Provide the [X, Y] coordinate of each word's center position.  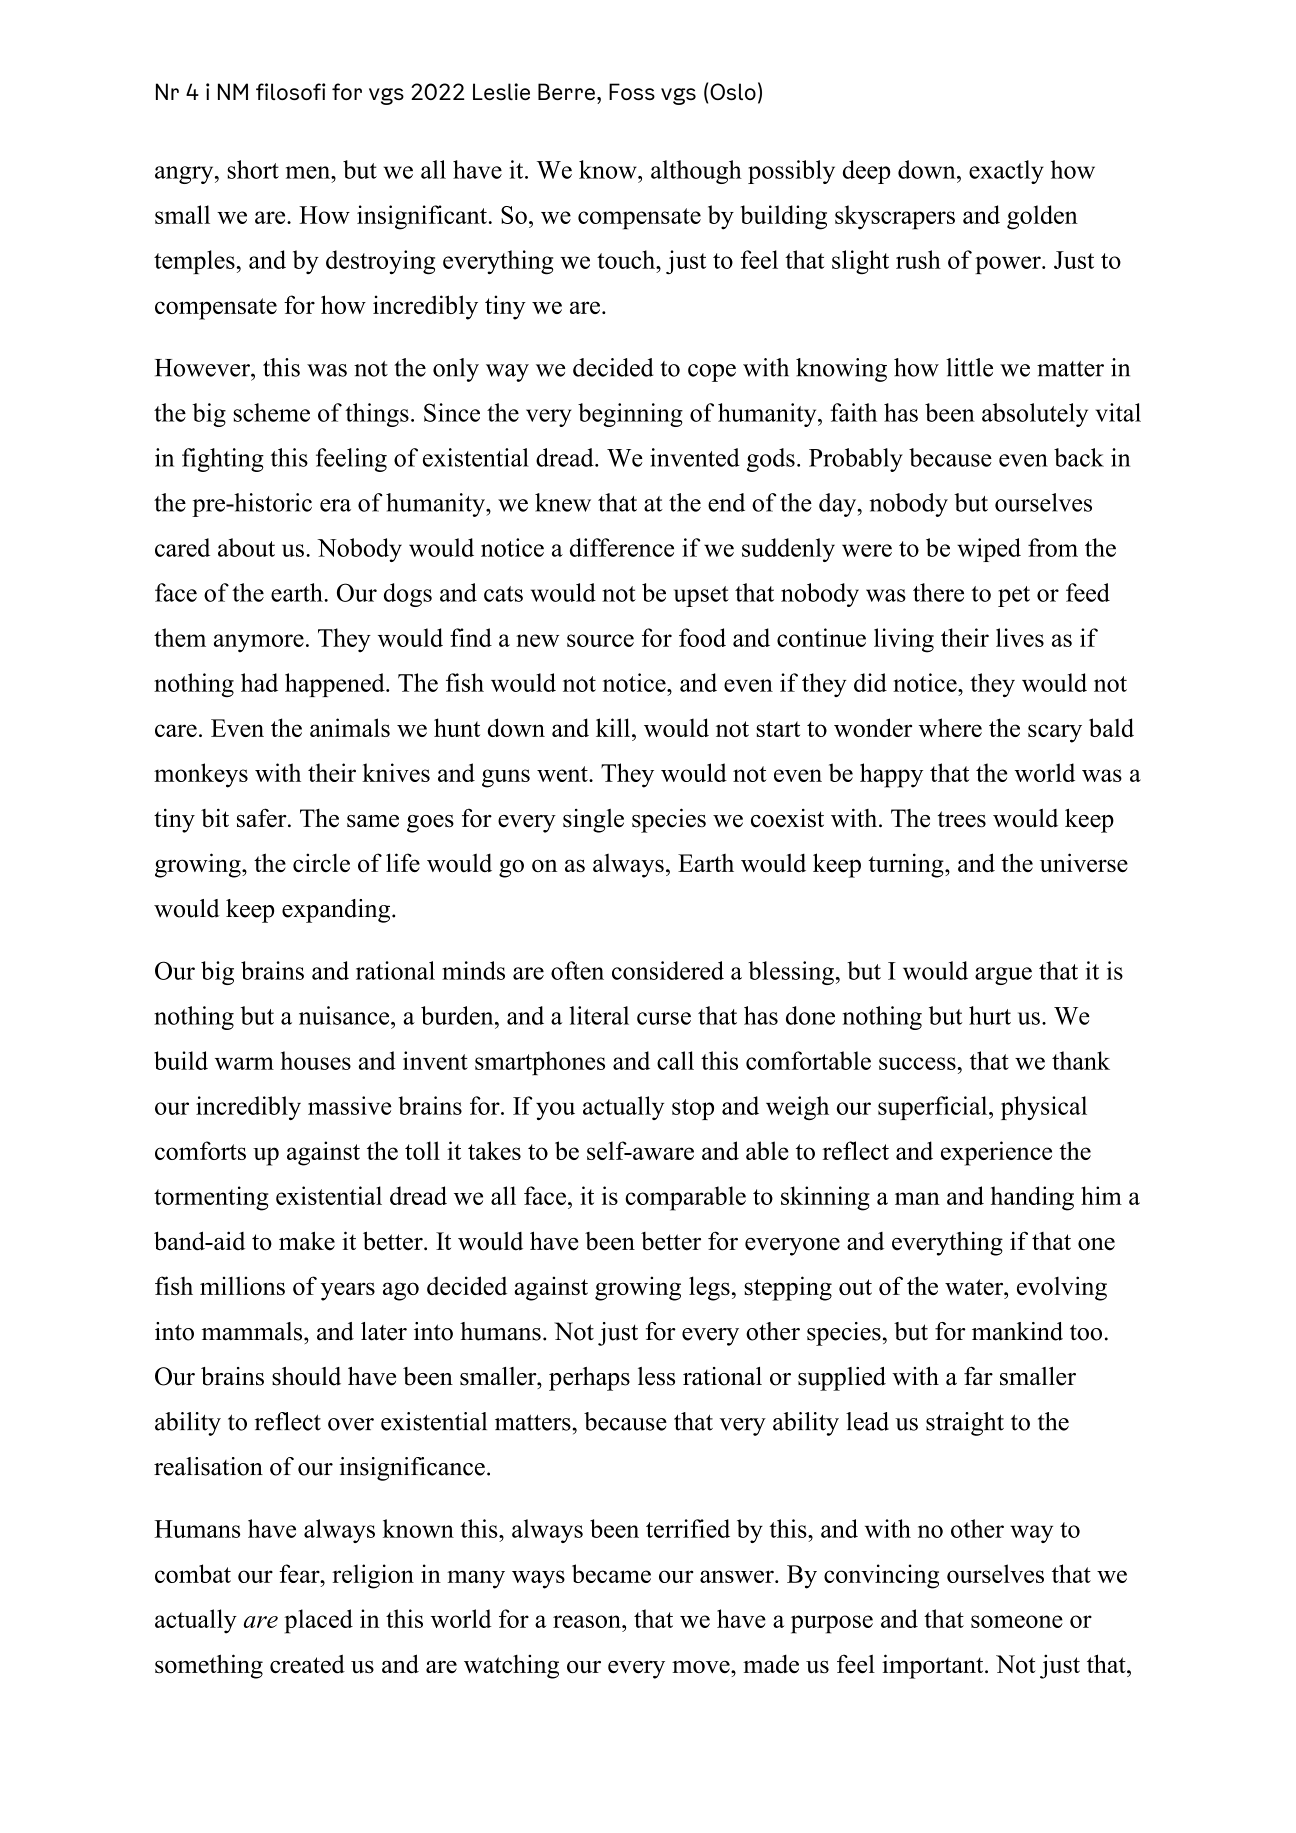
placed [318, 1621]
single [593, 821]
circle [321, 862]
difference [622, 547]
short [253, 169]
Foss [632, 91]
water [975, 1287]
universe [1084, 862]
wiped [989, 550]
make [307, 1241]
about [246, 547]
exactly [1006, 172]
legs [709, 1288]
